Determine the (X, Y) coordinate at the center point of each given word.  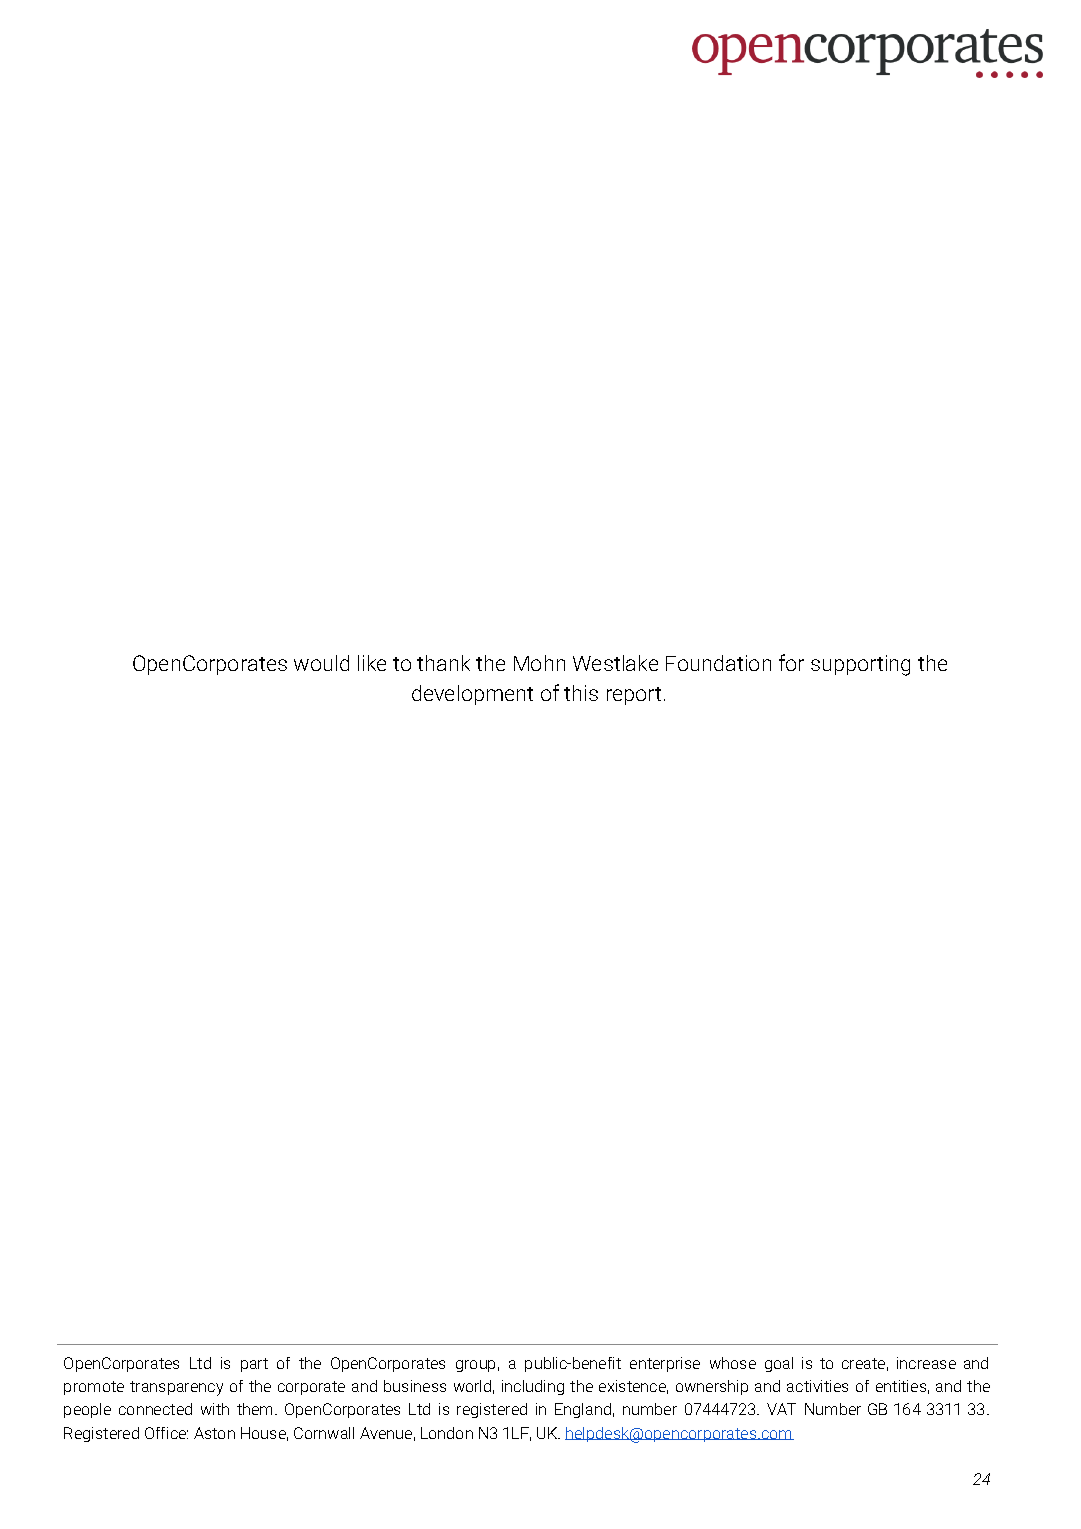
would (321, 663)
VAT (781, 1409)
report (634, 696)
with (215, 1409)
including (533, 1387)
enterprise (665, 1364)
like (372, 663)
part (254, 1365)
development (472, 695)
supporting (860, 665)
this (581, 693)
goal (779, 1364)
